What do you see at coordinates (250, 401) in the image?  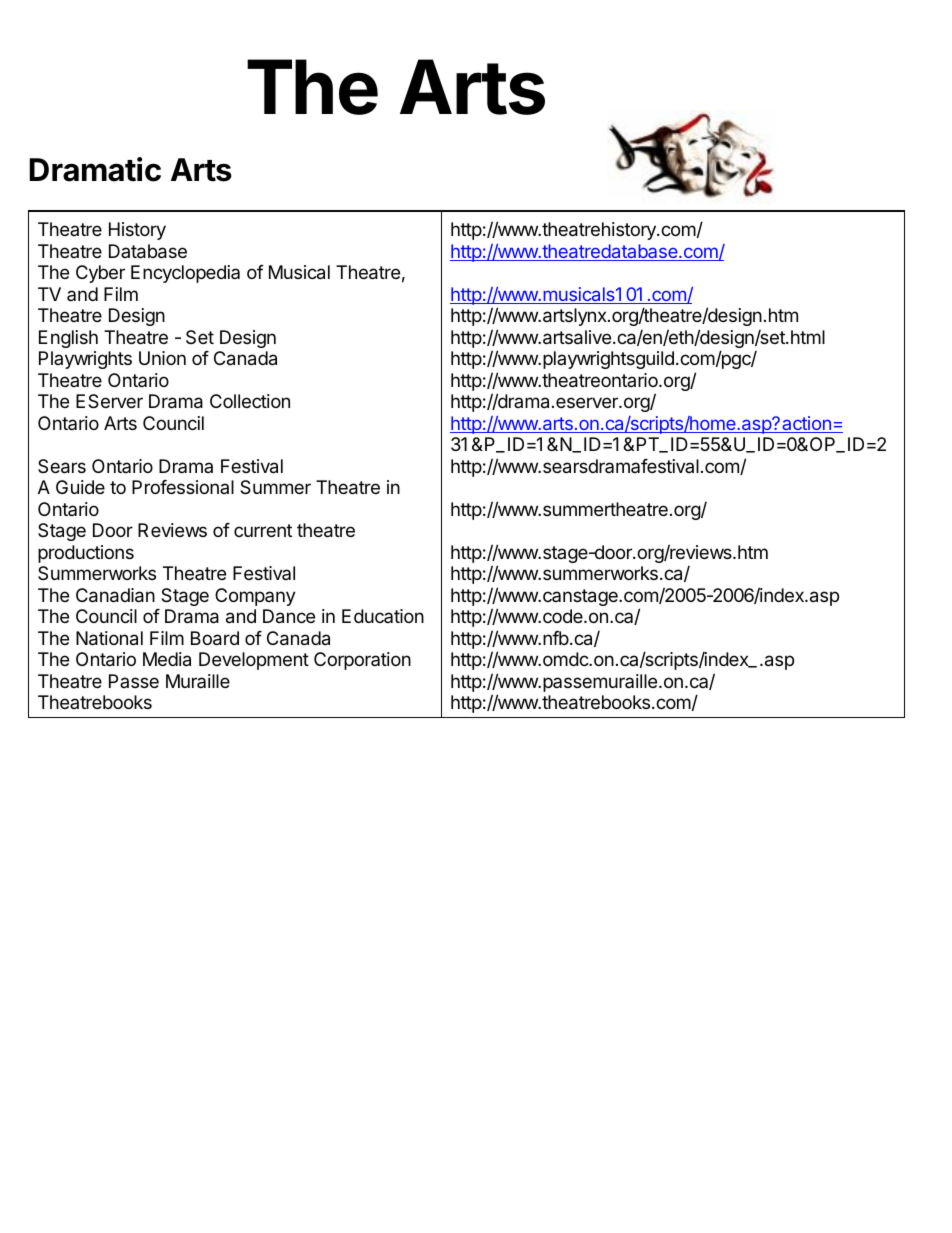 I see `Collection` at bounding box center [250, 401].
